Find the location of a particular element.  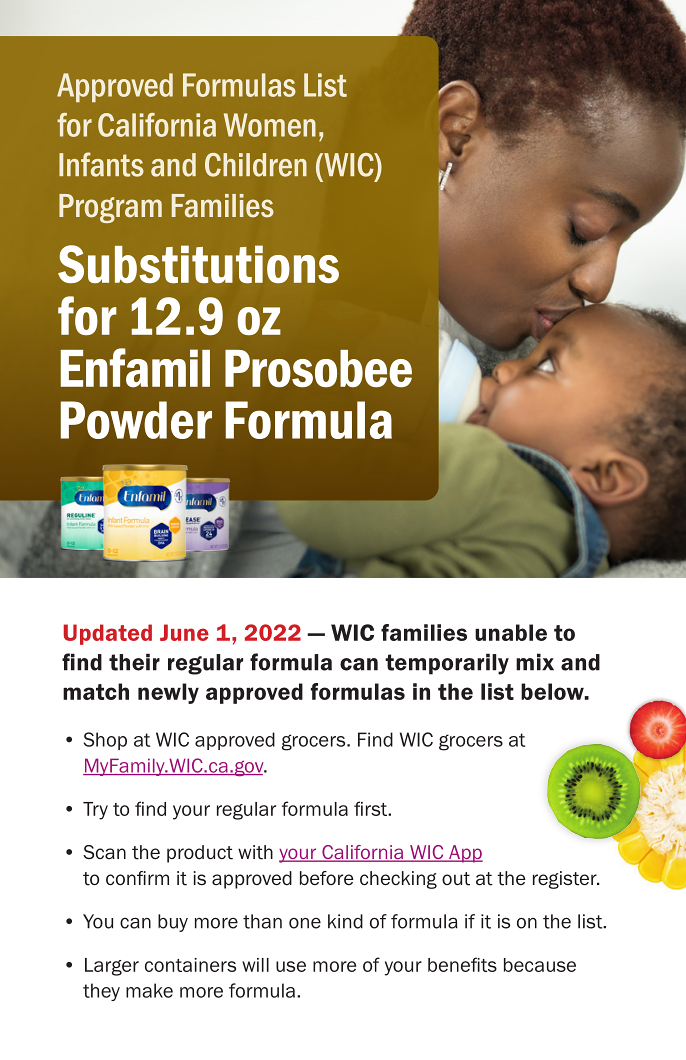

Substitutions is located at coordinates (198, 264).
